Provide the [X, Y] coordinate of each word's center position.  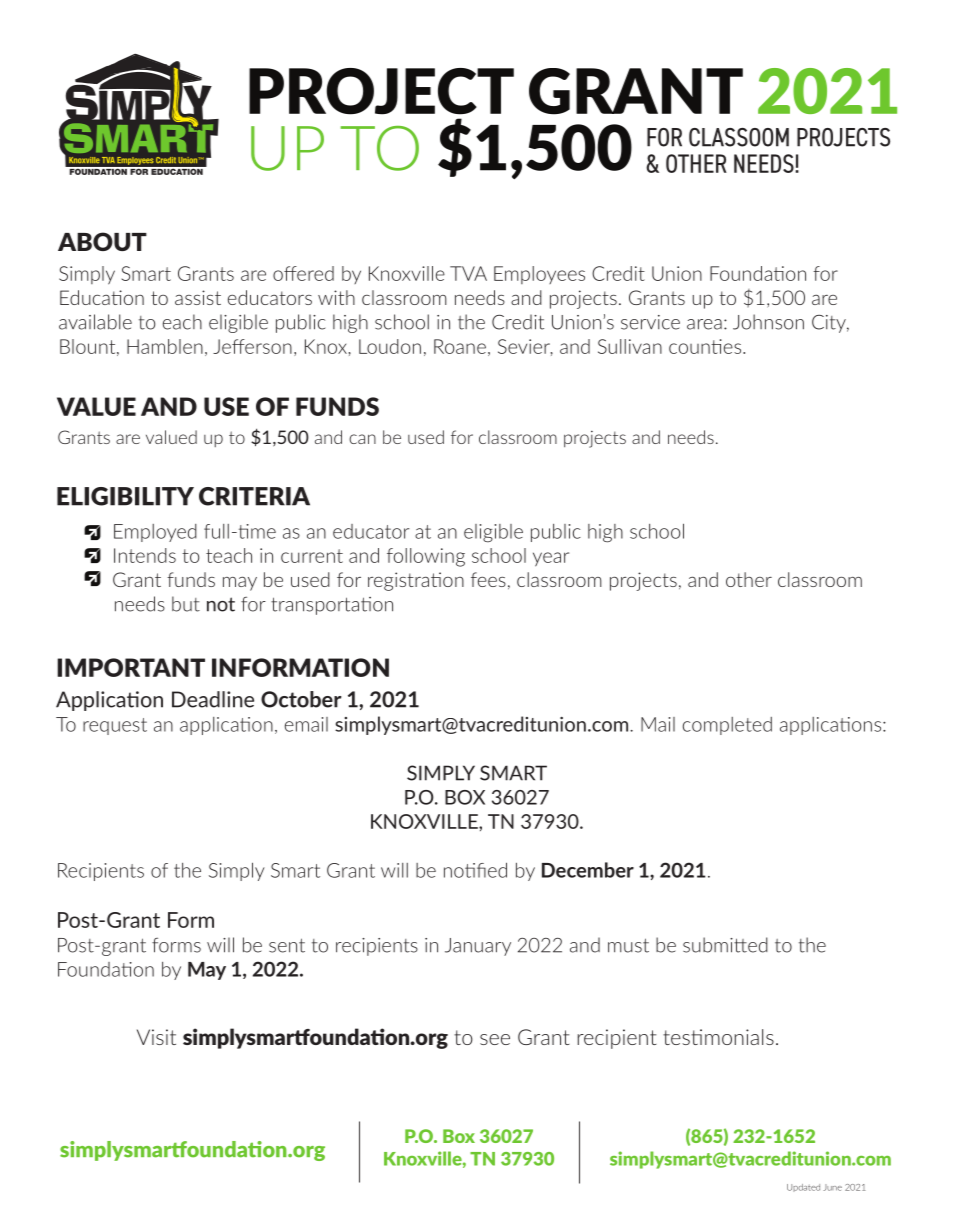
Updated [803, 1188]
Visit [156, 1037]
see [495, 1039]
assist [198, 297]
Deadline [213, 699]
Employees [539, 275]
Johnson [768, 322]
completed [727, 726]
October [301, 699]
